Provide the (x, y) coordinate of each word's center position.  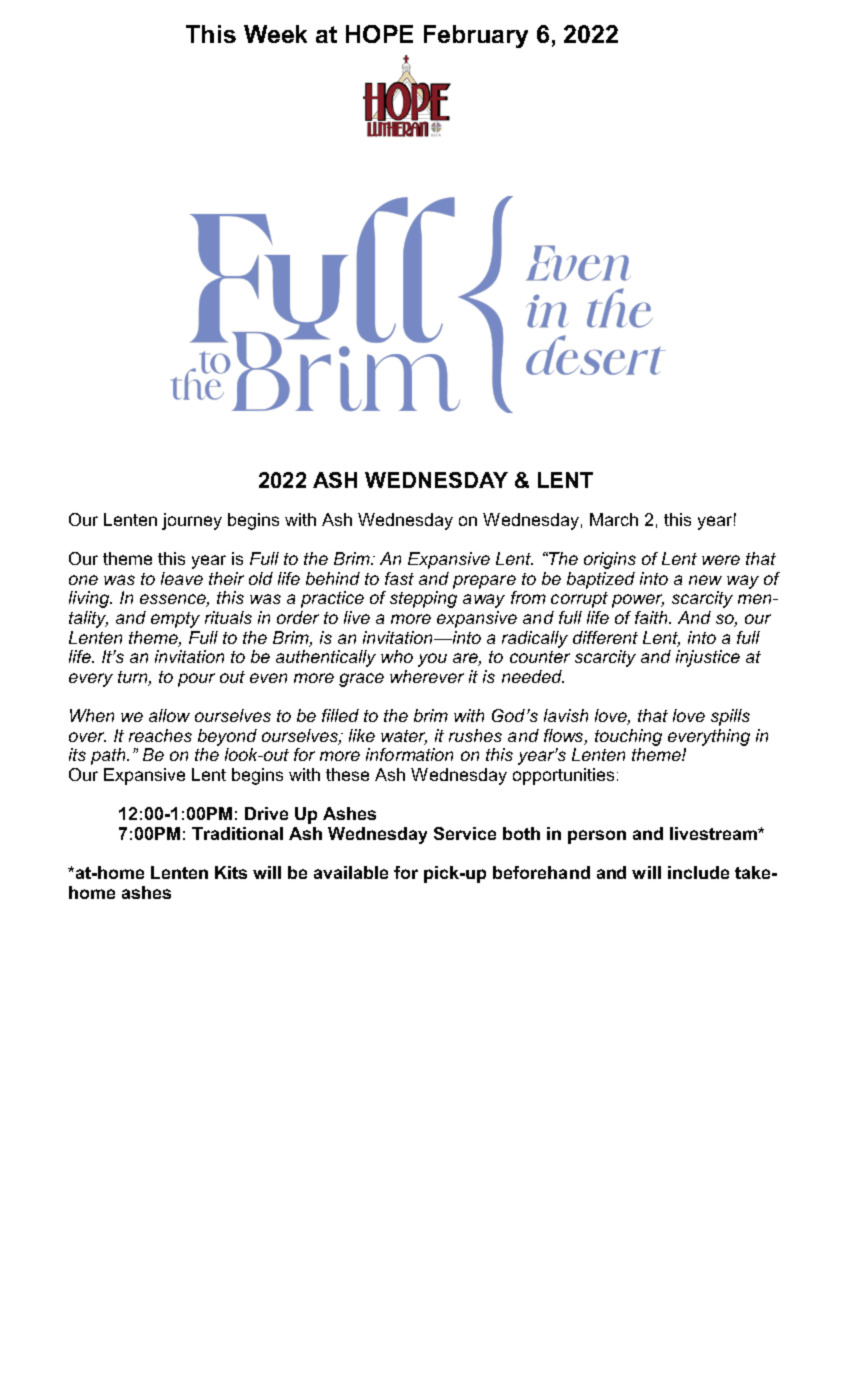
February (476, 36)
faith (652, 617)
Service (465, 833)
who (397, 656)
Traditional (237, 833)
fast (399, 578)
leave (182, 578)
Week (275, 34)
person (597, 837)
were (721, 560)
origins (610, 560)
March (614, 519)
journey (192, 521)
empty (175, 620)
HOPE (379, 34)
